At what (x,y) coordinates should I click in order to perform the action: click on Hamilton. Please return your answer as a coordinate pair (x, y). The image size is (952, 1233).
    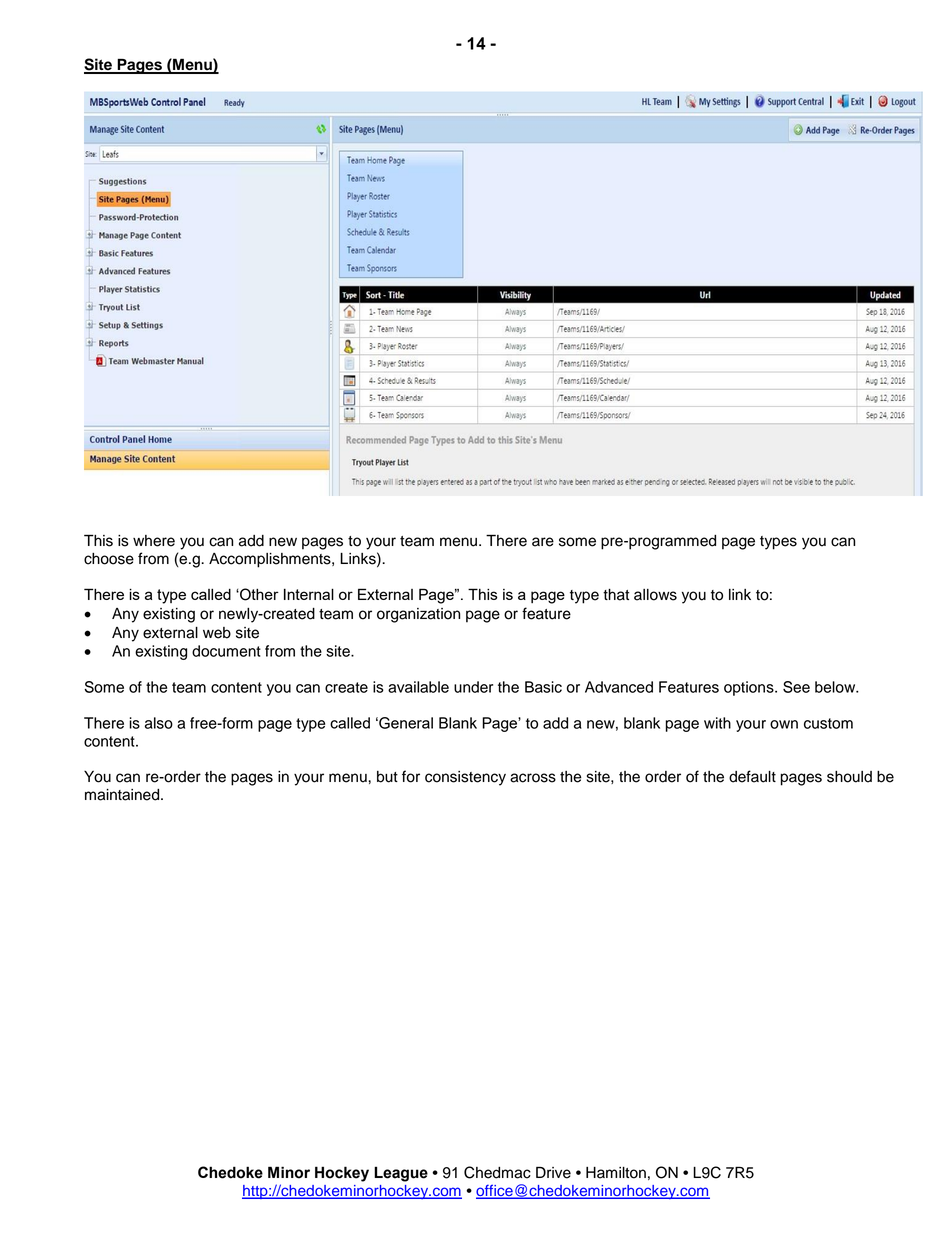
    Looking at the image, I should click on (616, 1173).
